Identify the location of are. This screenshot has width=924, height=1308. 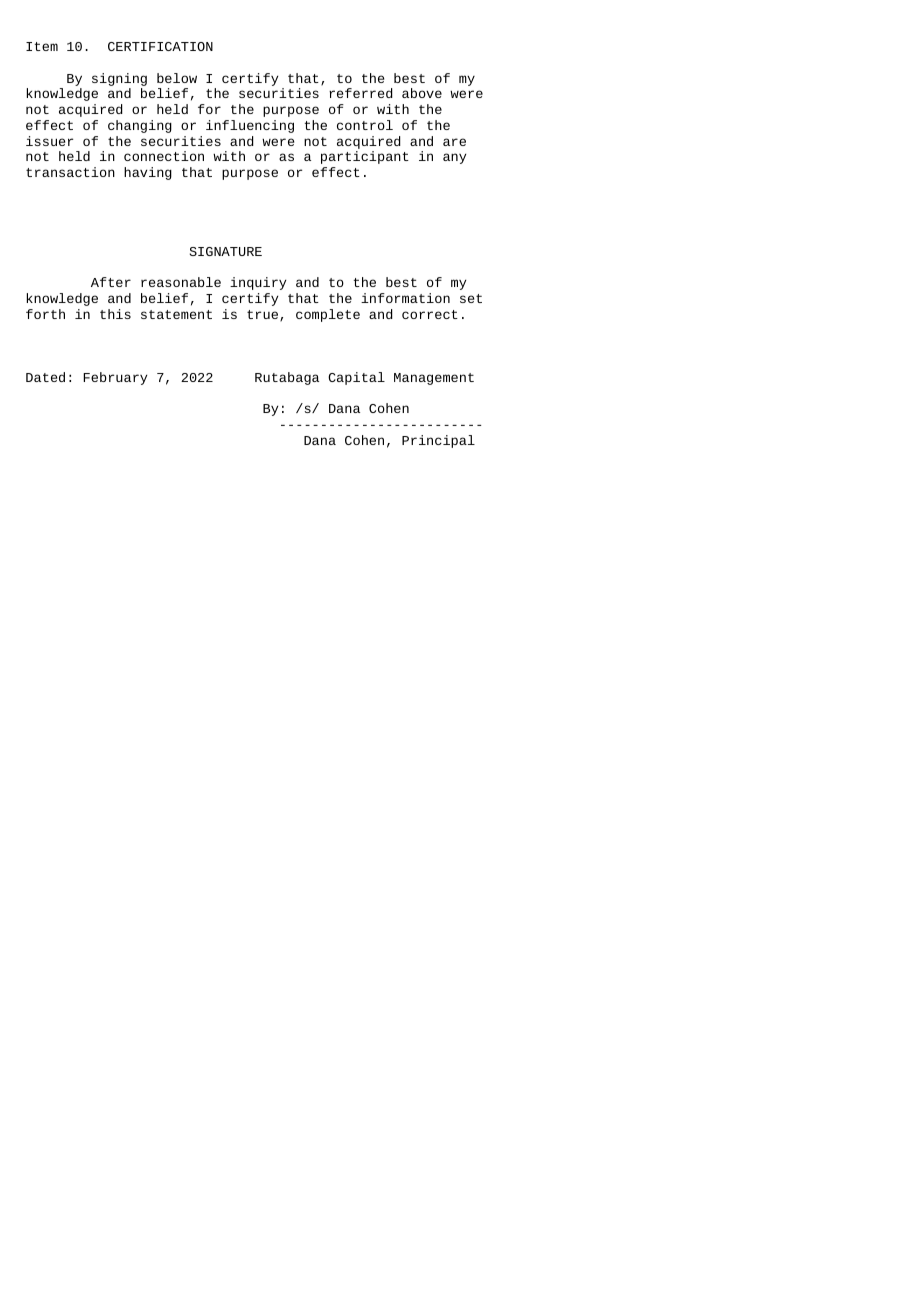
(454, 142).
